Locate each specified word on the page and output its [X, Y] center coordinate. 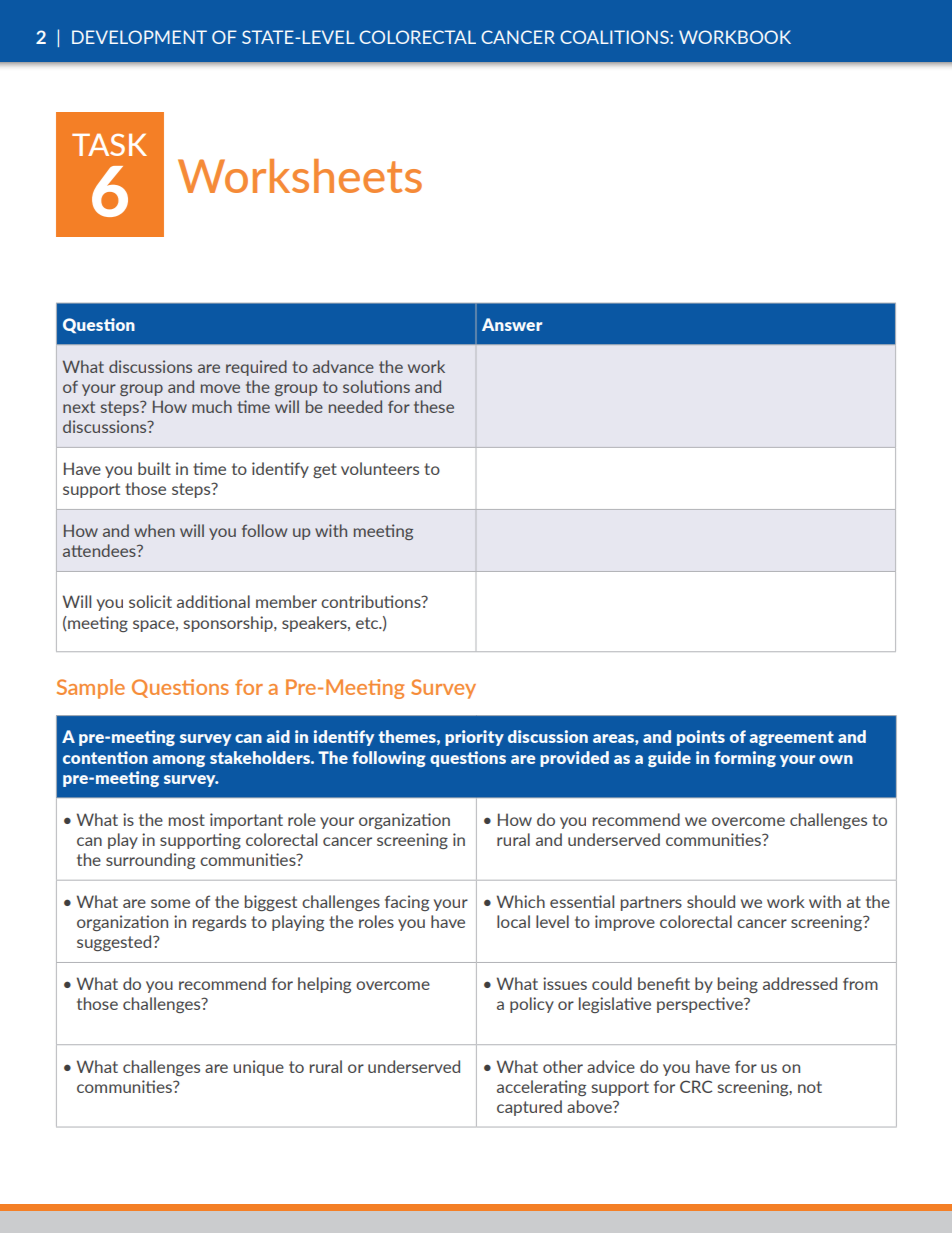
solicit [150, 601]
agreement [792, 738]
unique [258, 1068]
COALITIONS [615, 37]
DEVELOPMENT [139, 37]
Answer [512, 324]
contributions [372, 601]
